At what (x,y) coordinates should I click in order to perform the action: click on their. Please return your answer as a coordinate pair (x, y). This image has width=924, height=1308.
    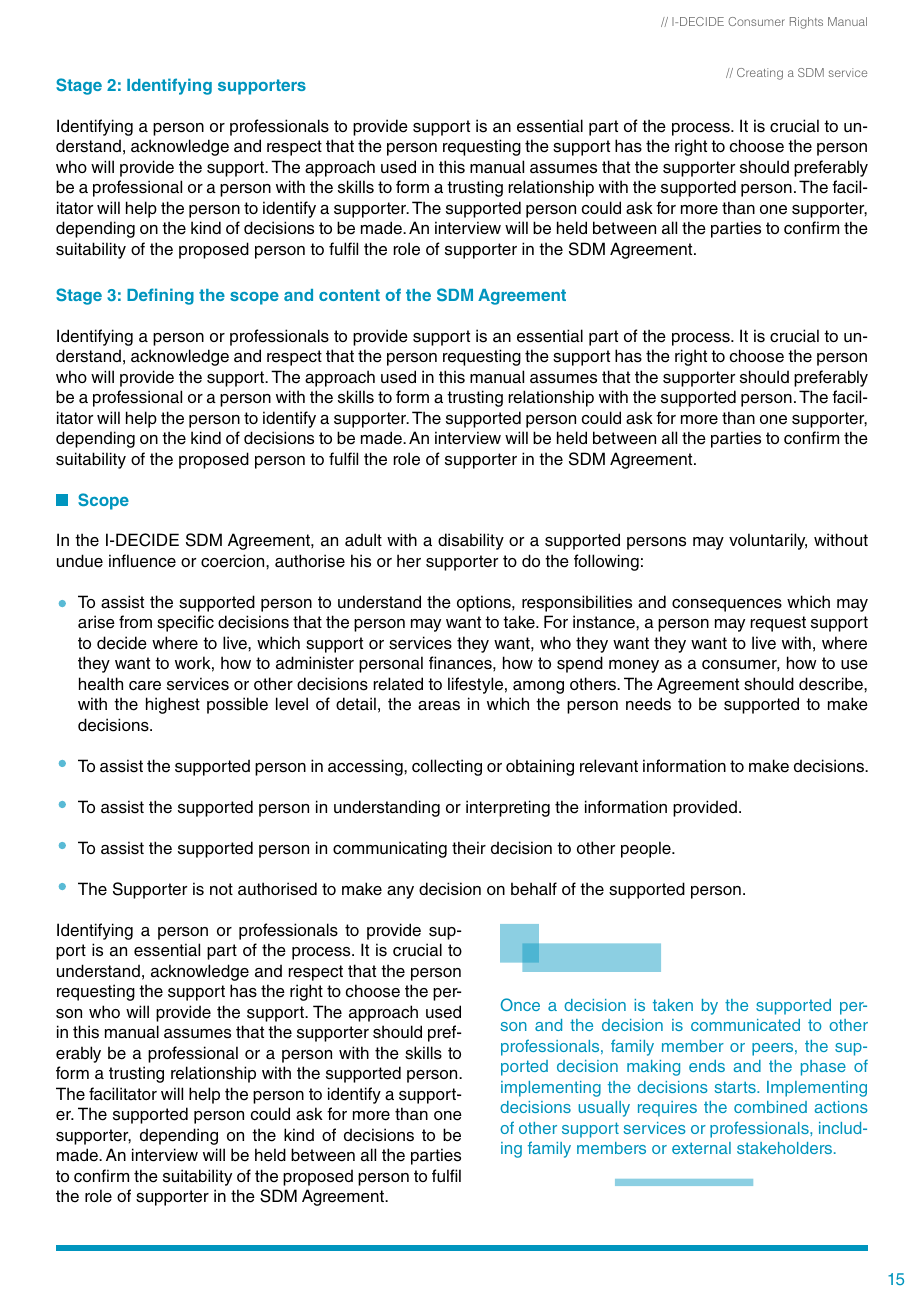
    Looking at the image, I should click on (469, 848).
